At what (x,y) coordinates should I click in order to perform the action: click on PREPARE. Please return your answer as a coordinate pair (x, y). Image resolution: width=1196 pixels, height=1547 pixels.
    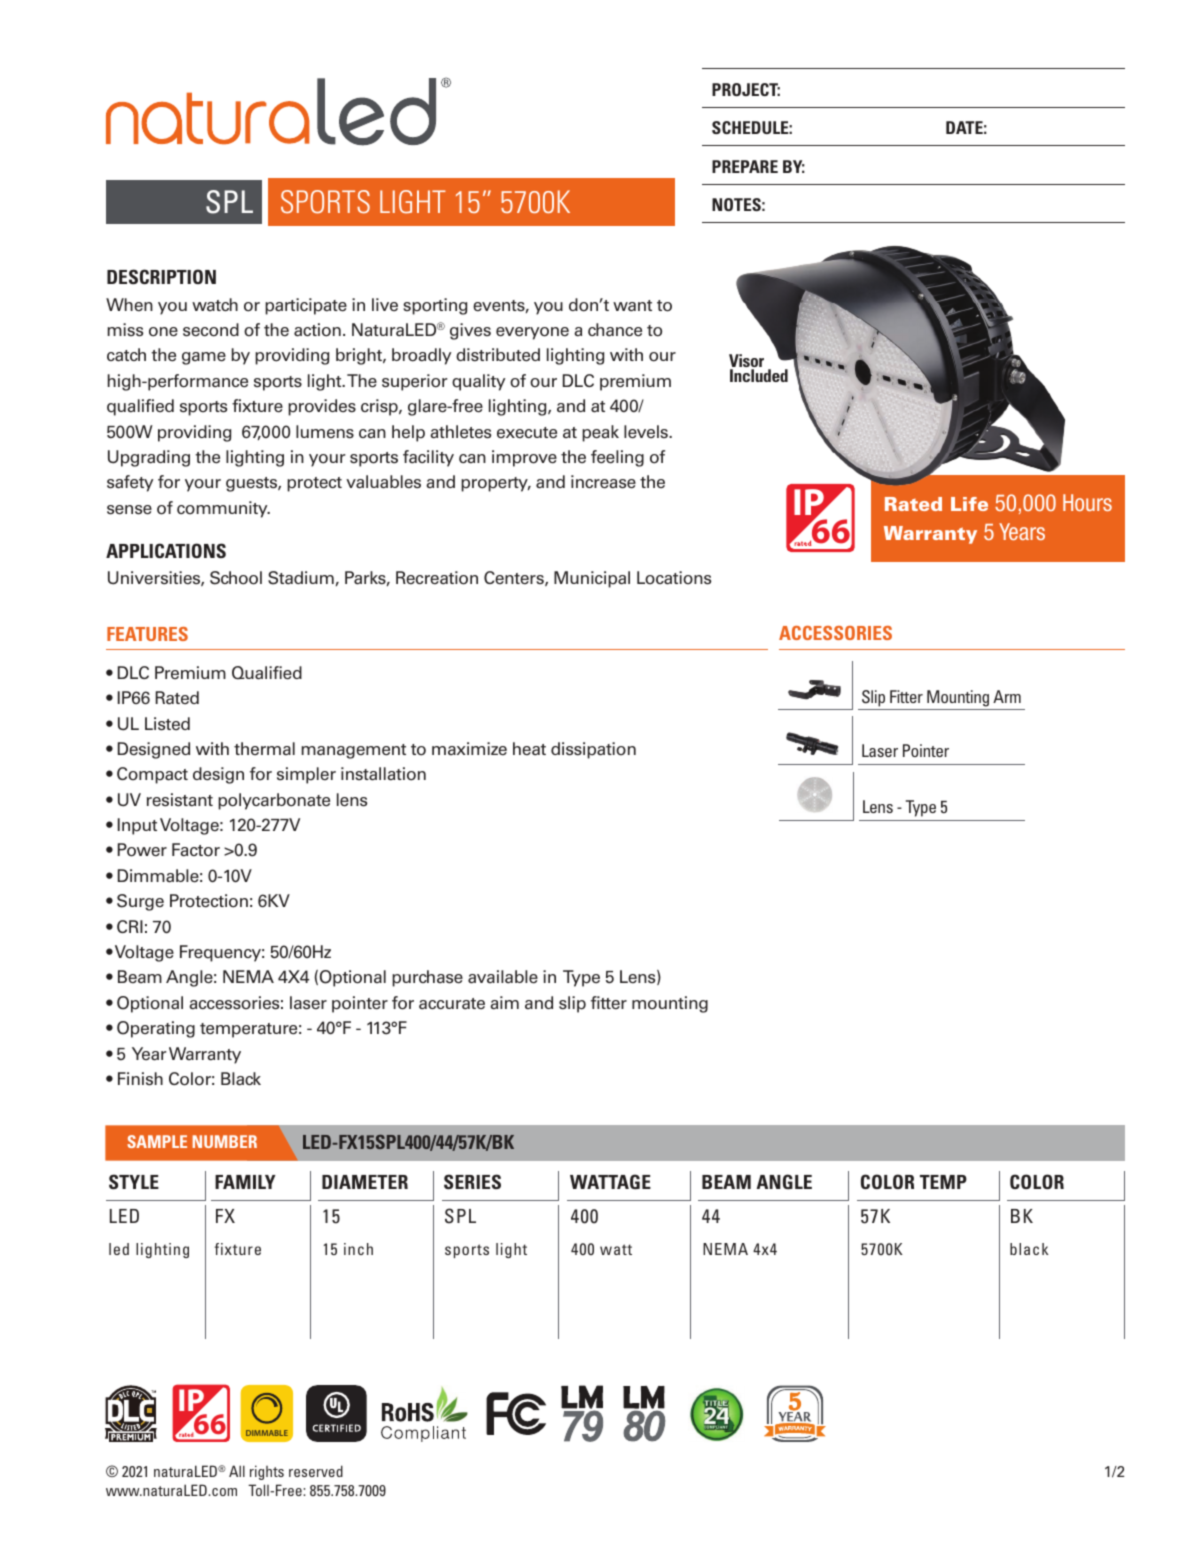
    Looking at the image, I should click on (745, 166).
